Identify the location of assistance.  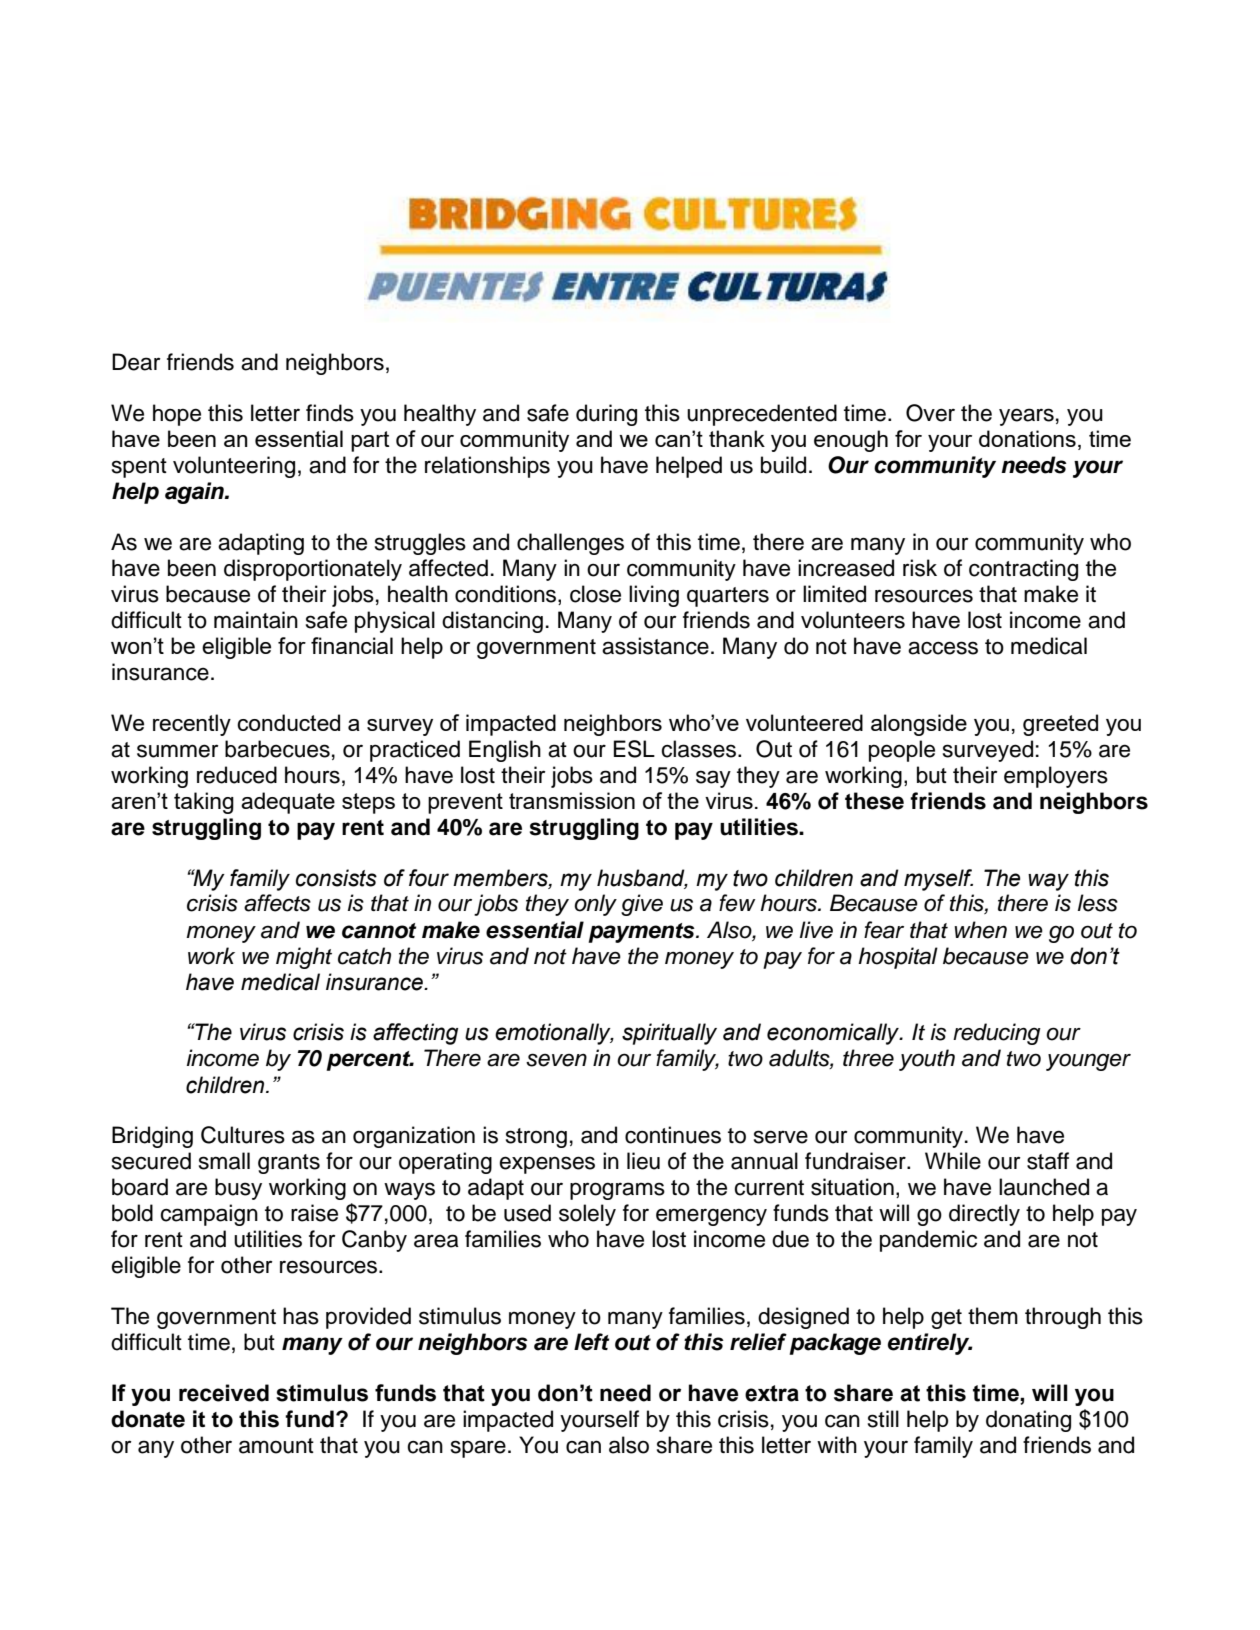
(655, 646).
